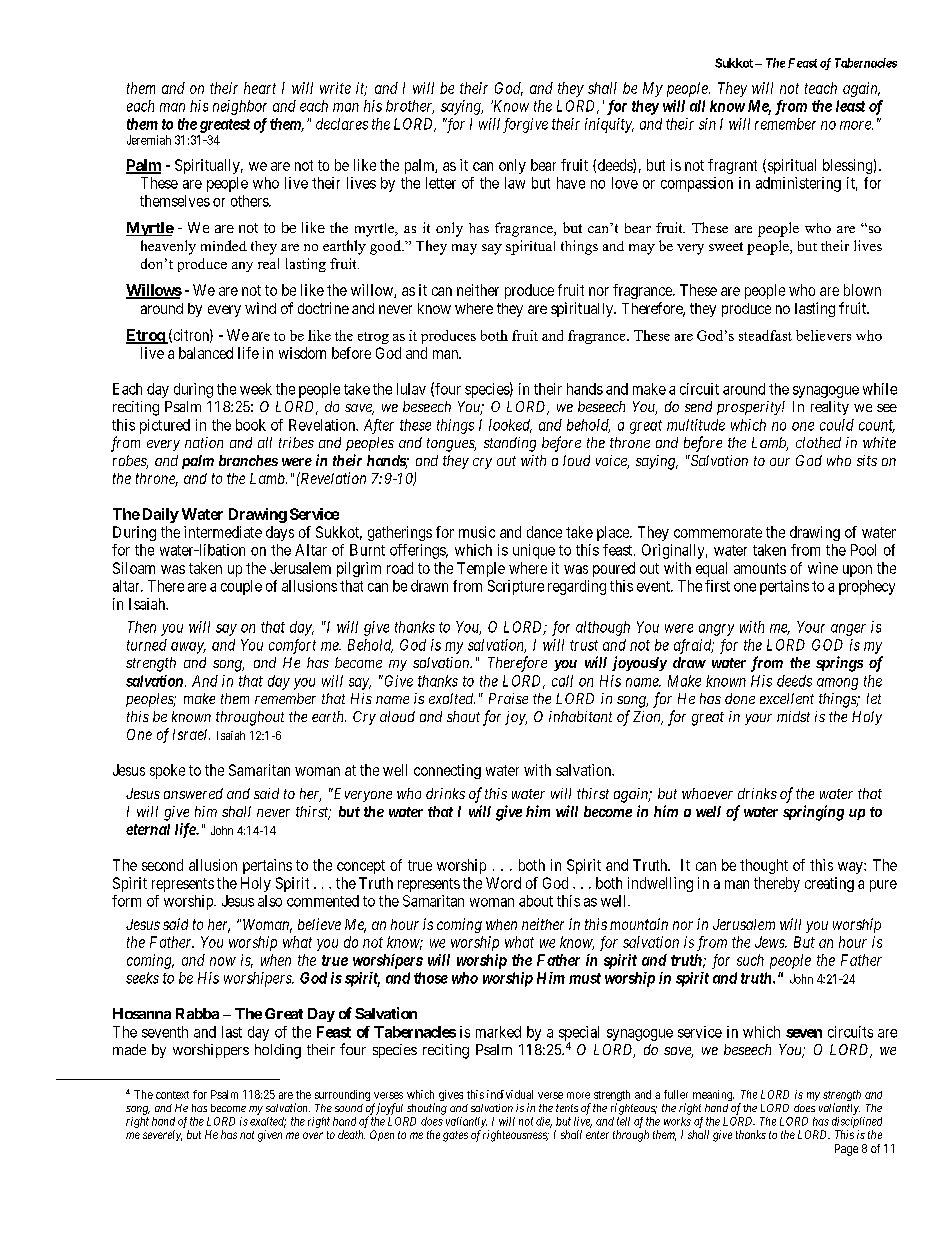  Describe the element at coordinates (515, 183) in the screenshot. I see `law` at that location.
